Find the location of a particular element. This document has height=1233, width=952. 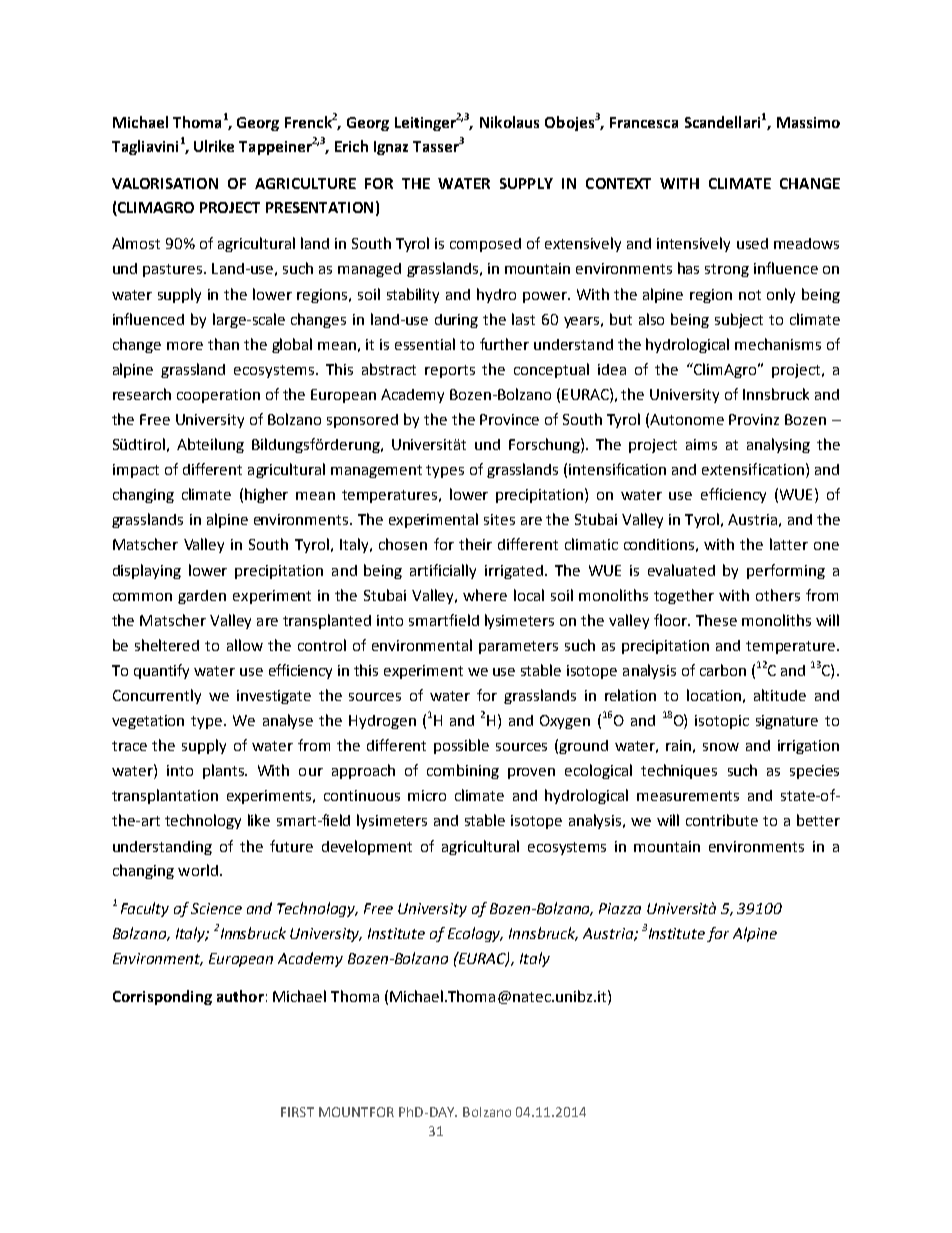

FIRST is located at coordinates (297, 1112).
